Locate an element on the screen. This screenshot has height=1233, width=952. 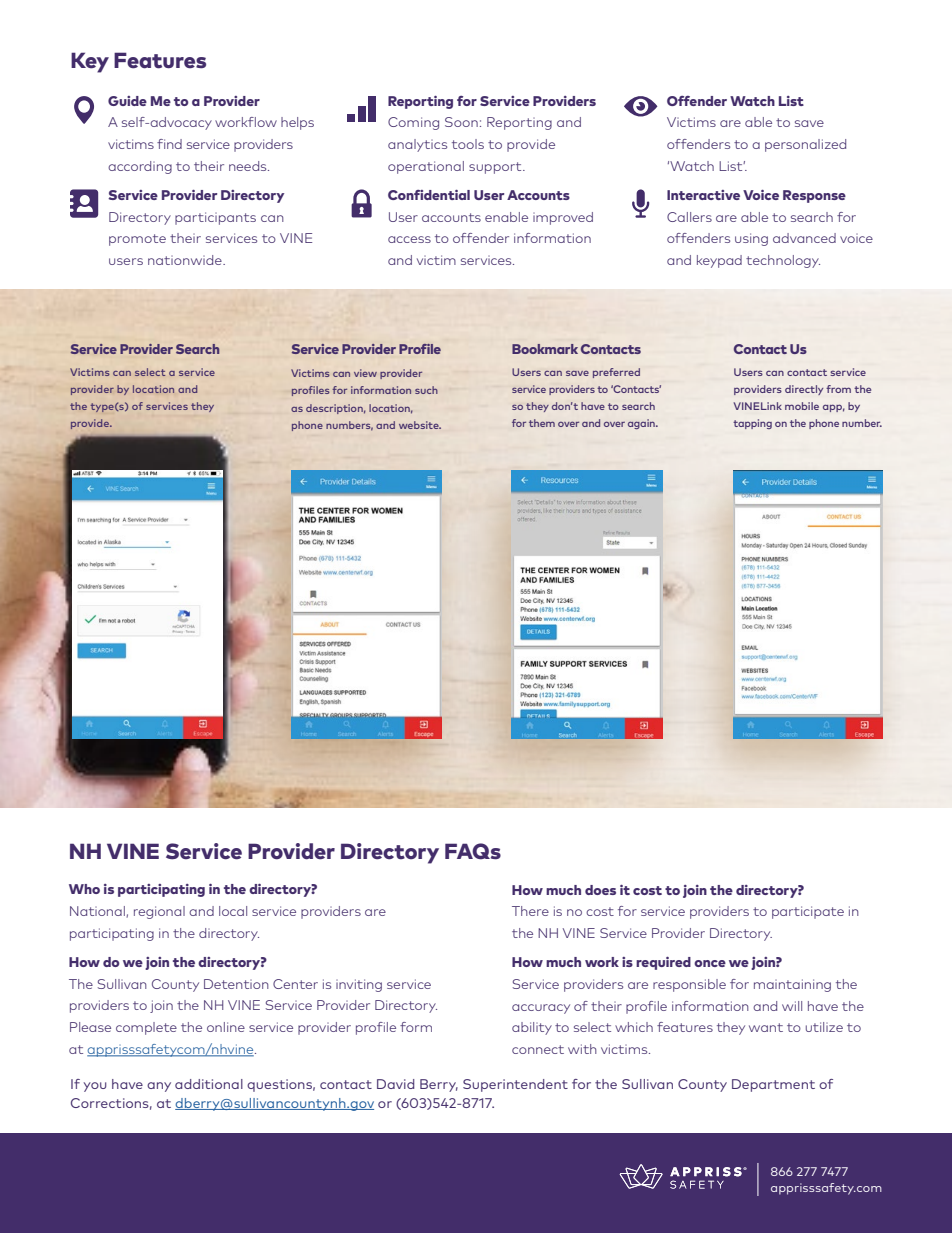
nationwide is located at coordinates (186, 260).
